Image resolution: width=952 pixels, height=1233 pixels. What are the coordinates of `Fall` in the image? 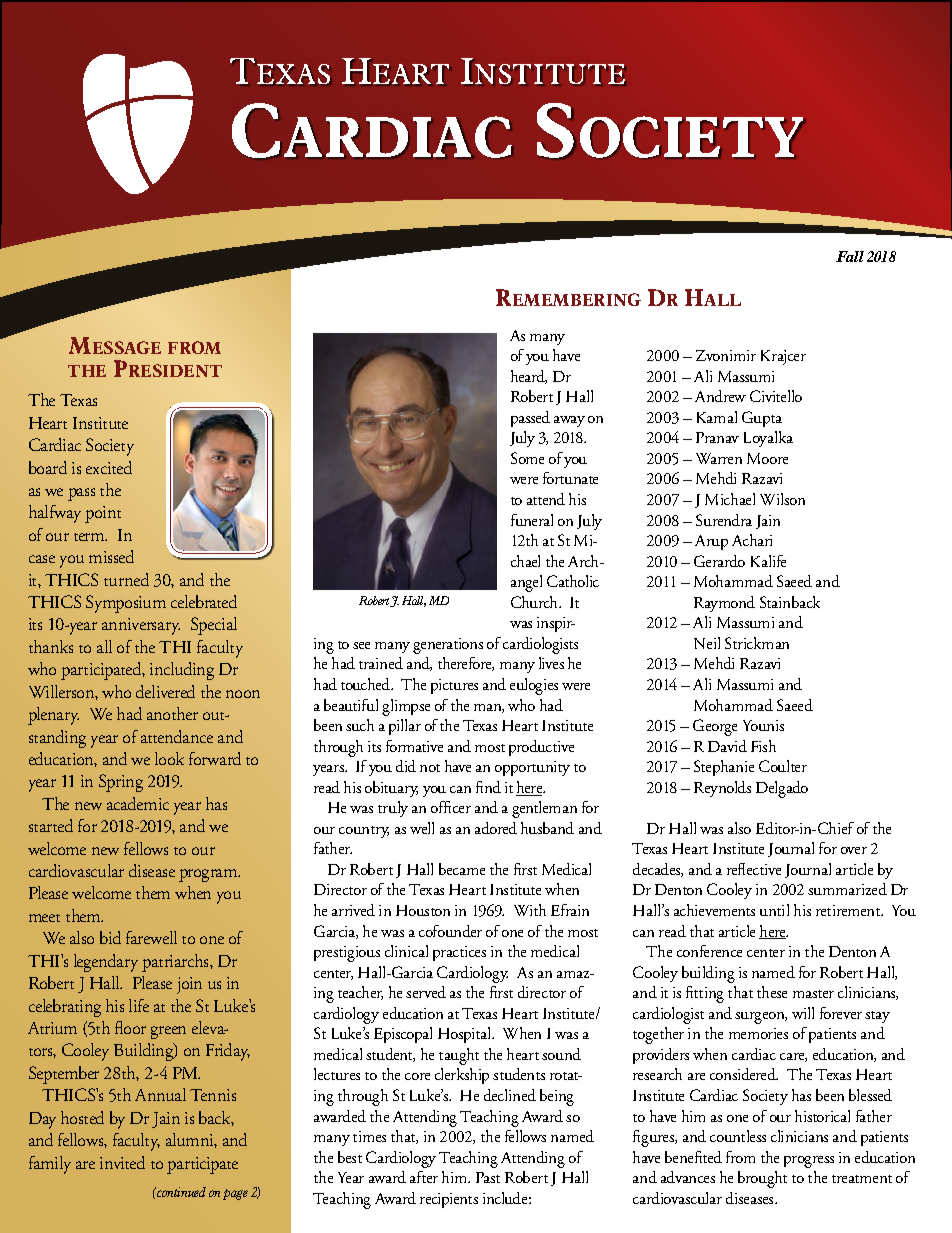 It's located at (850, 256).
